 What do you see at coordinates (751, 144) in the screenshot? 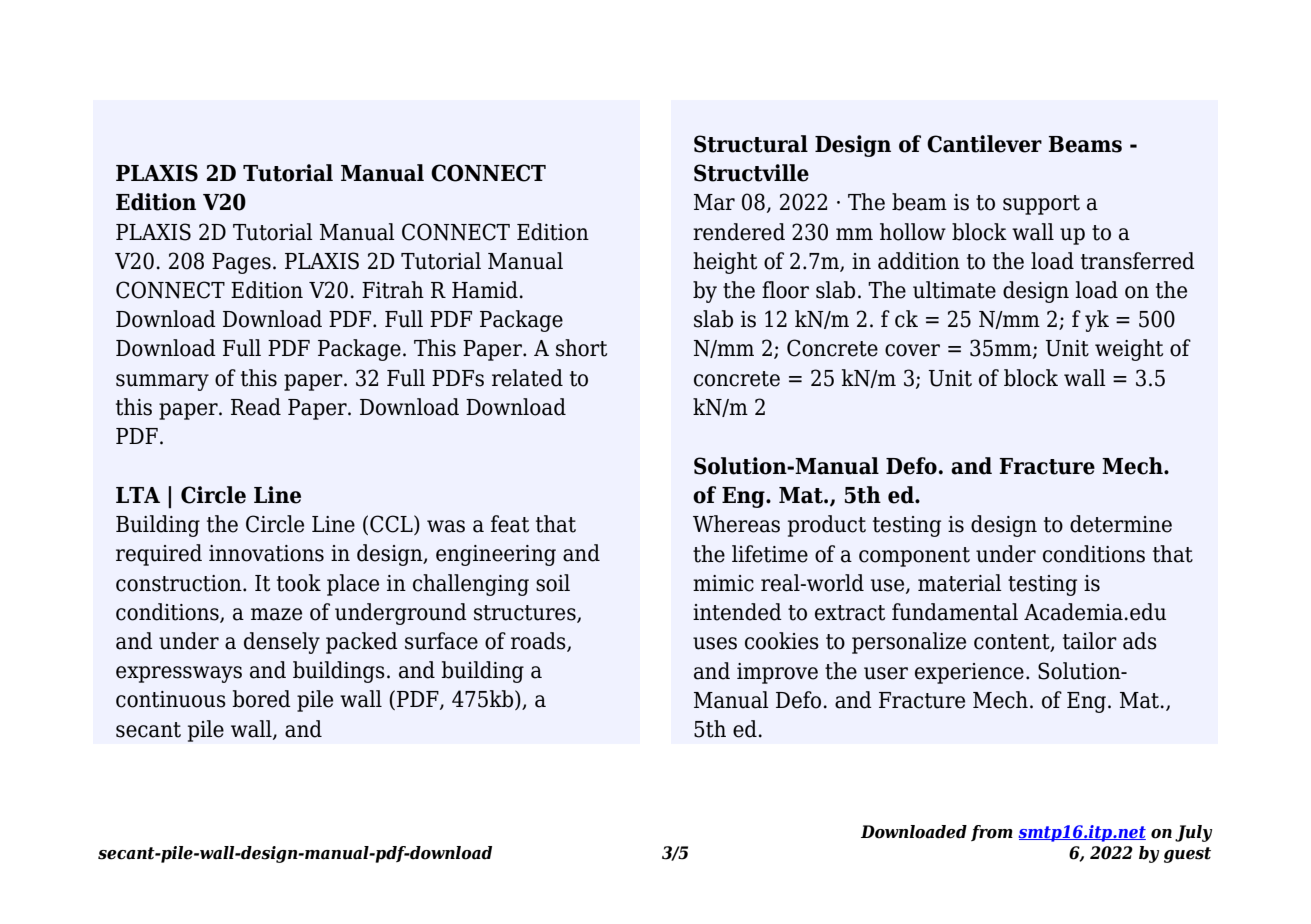
I see `Structural` at bounding box center [751, 144].
